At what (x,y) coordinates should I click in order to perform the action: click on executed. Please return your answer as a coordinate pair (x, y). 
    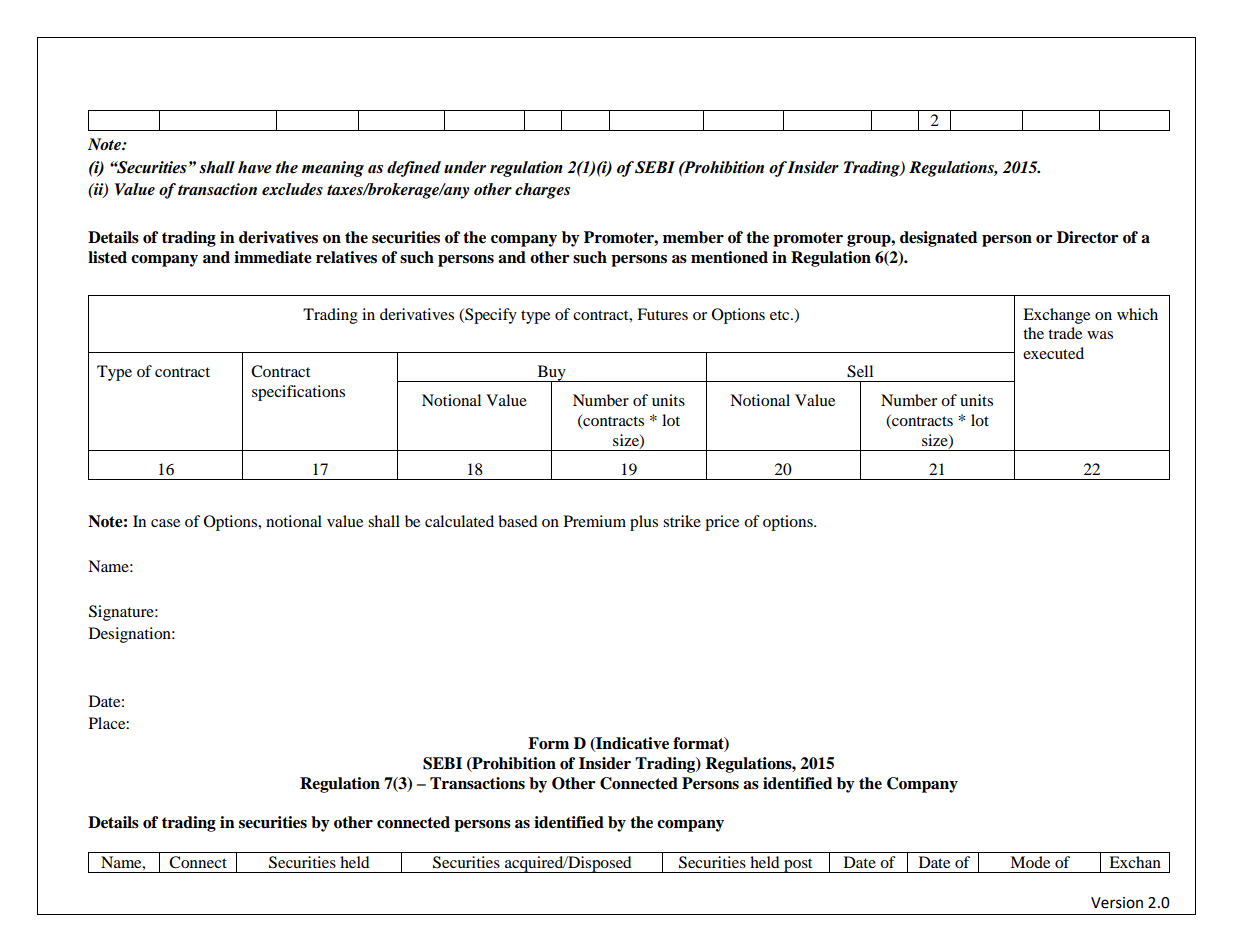
    Looking at the image, I should click on (1053, 353).
